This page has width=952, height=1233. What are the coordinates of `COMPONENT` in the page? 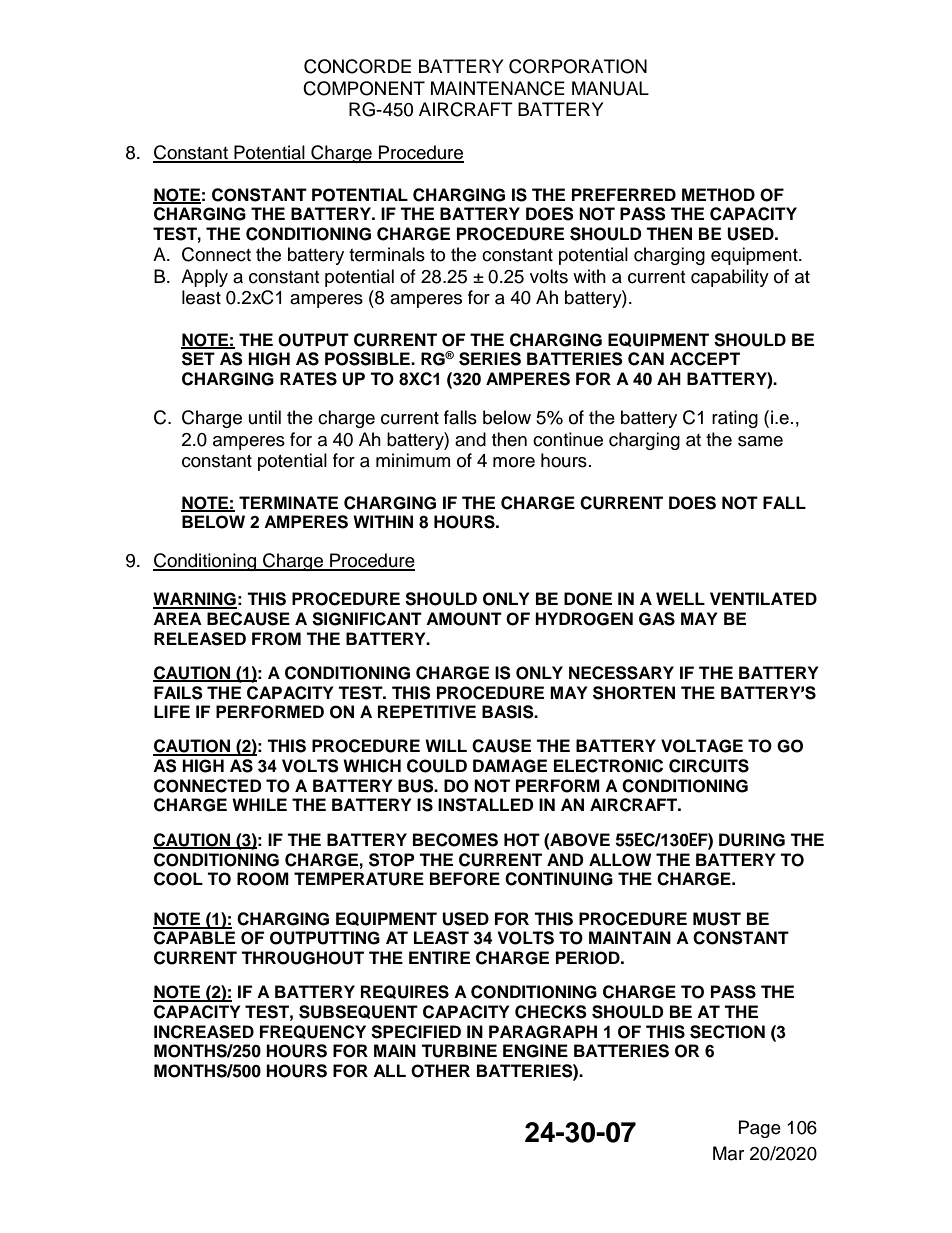 It's located at (364, 88).
